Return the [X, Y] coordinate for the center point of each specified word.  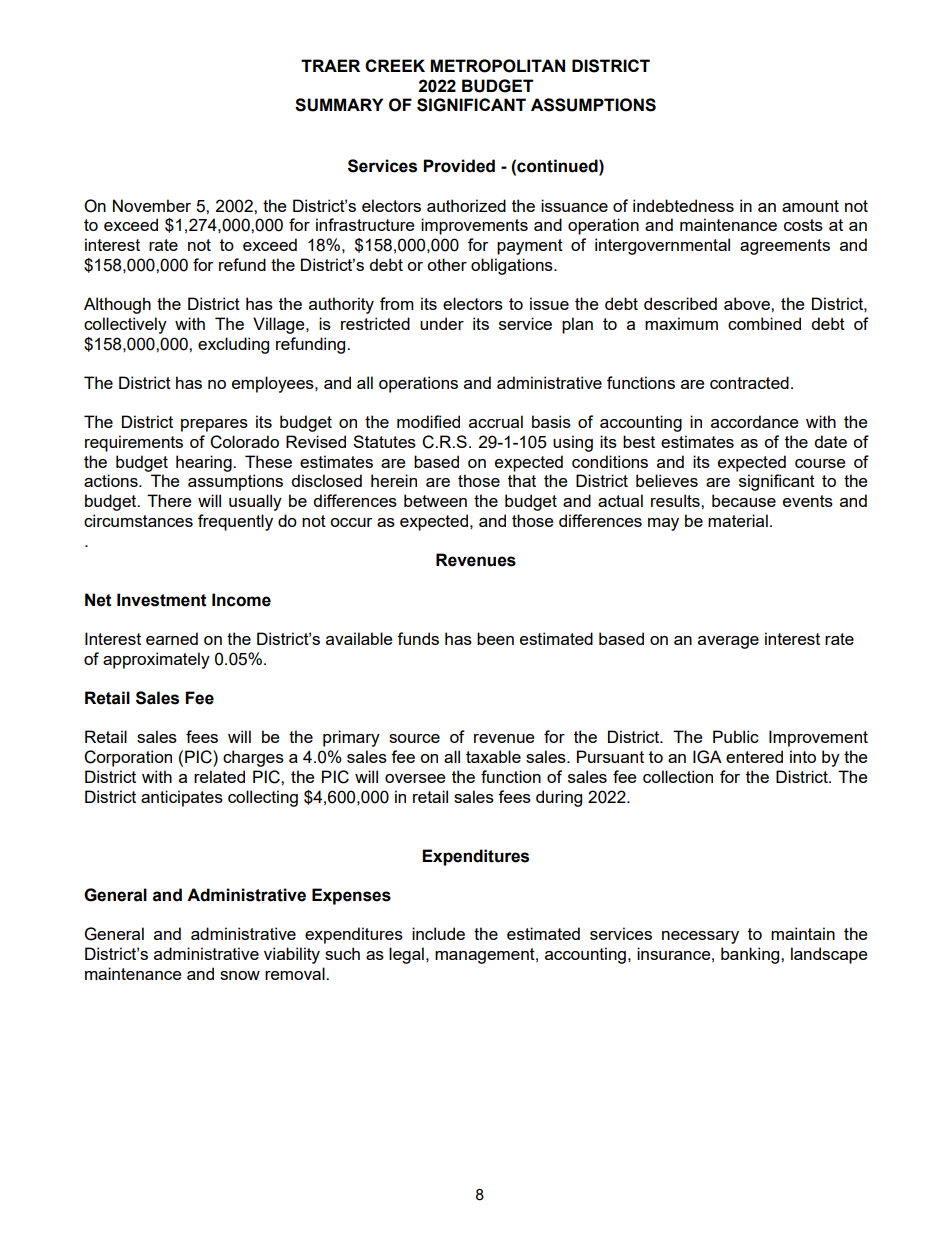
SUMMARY [339, 105]
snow [240, 975]
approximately [156, 660]
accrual [496, 421]
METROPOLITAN [497, 66]
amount [810, 206]
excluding [233, 345]
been [495, 638]
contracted [749, 382]
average [728, 642]
